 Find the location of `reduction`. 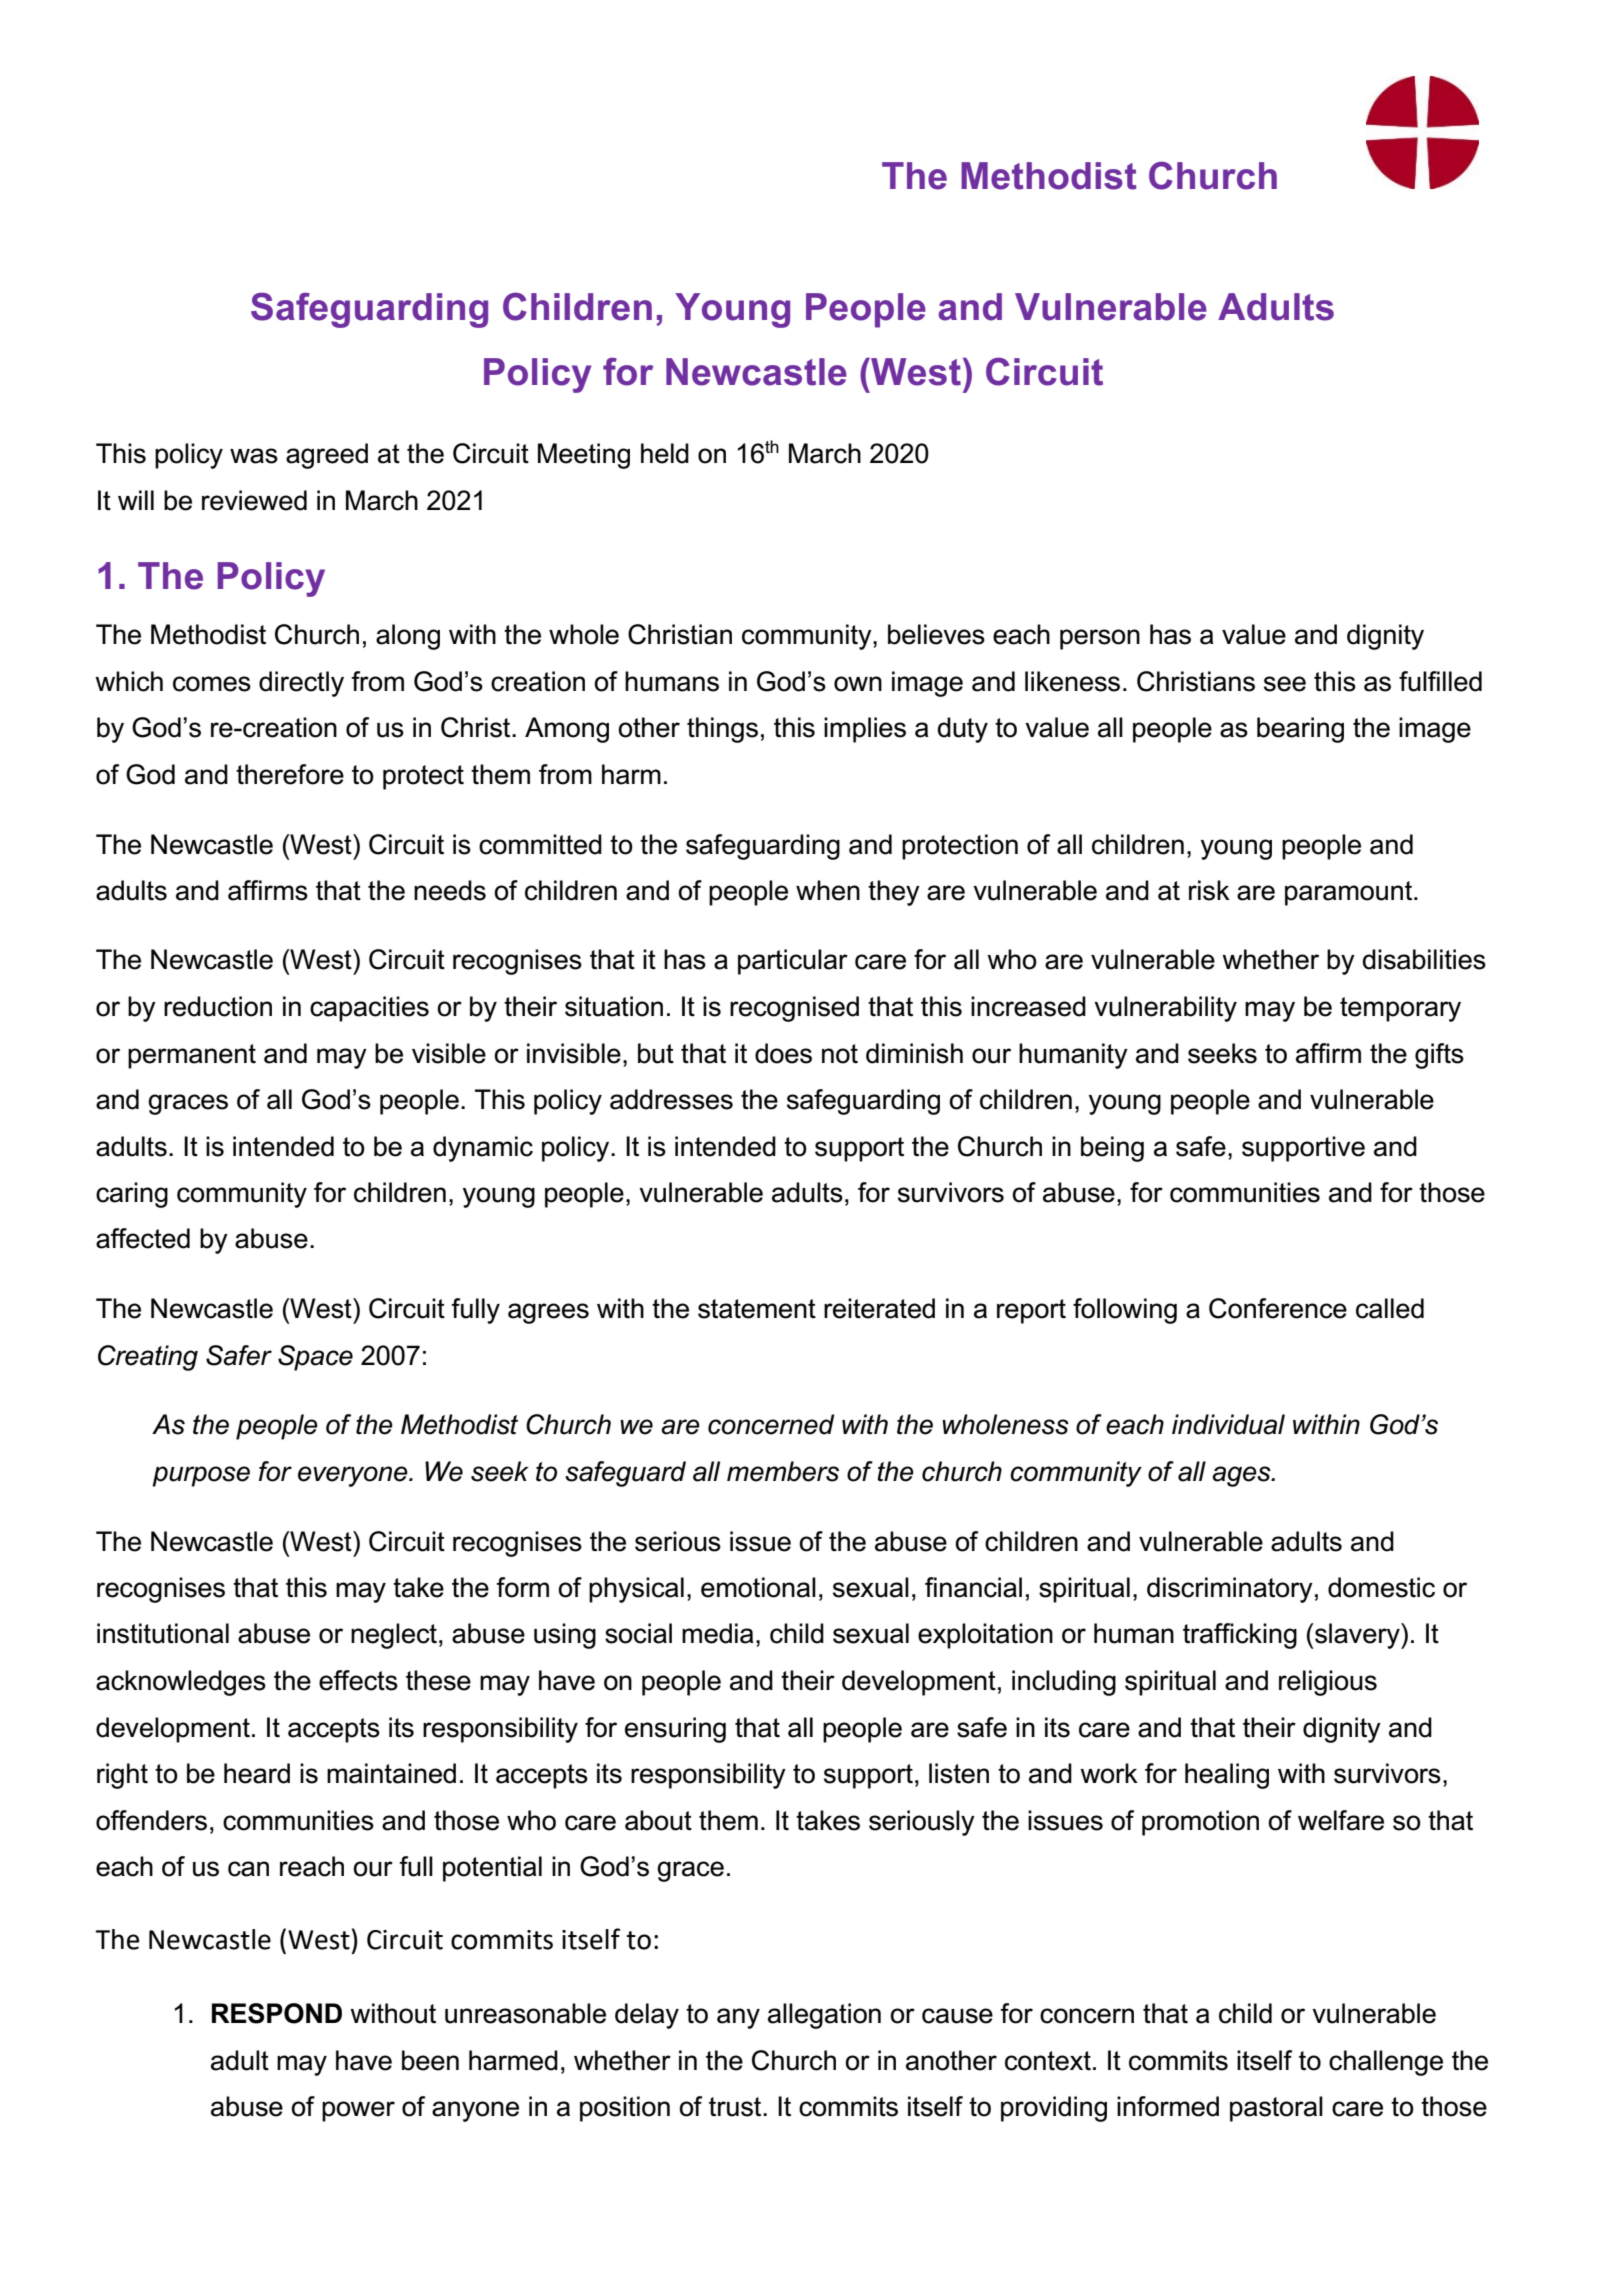

reduction is located at coordinates (218, 1006).
